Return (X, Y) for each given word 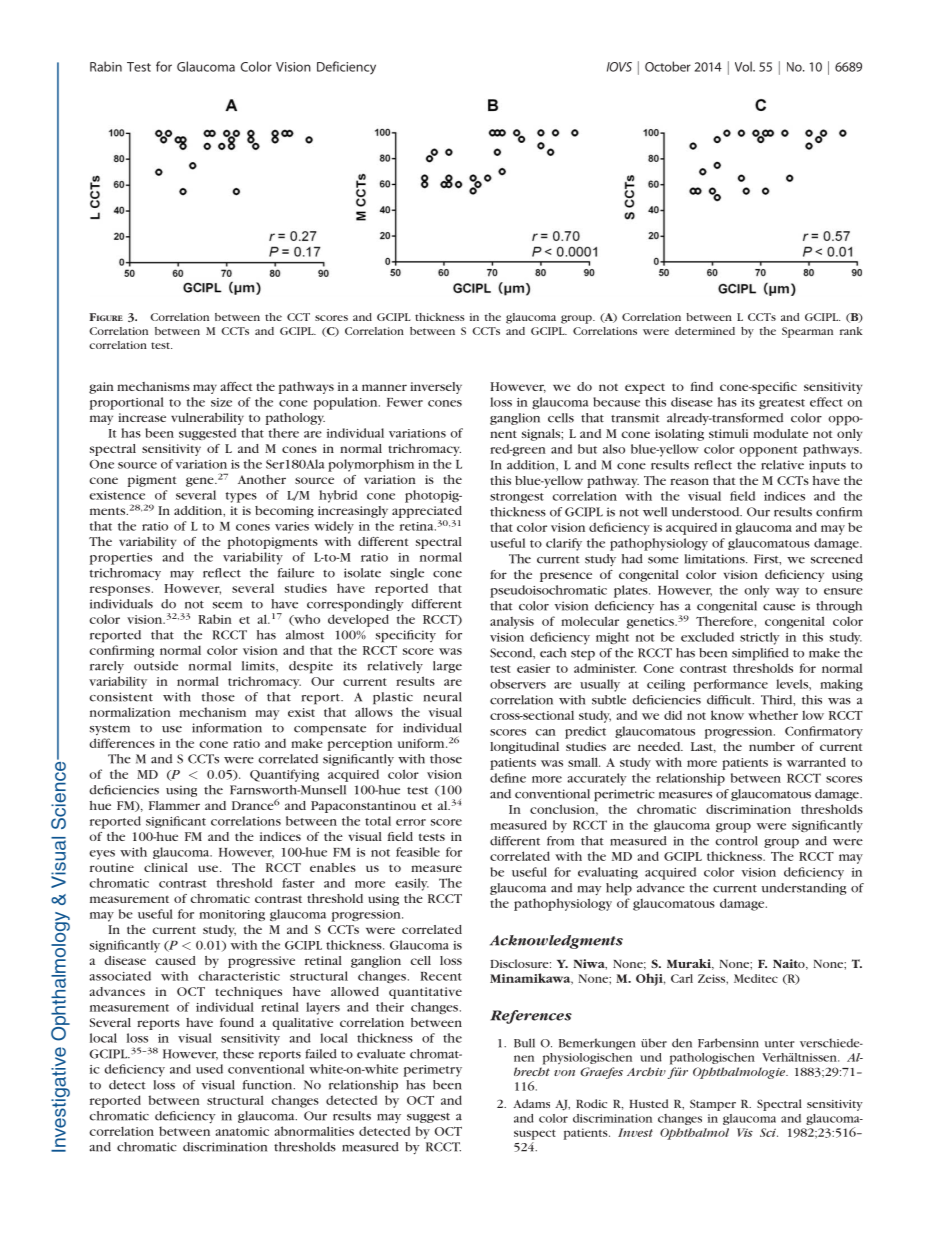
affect (237, 386)
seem (227, 605)
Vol (744, 66)
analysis (512, 623)
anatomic (242, 1131)
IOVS (619, 67)
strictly (759, 638)
